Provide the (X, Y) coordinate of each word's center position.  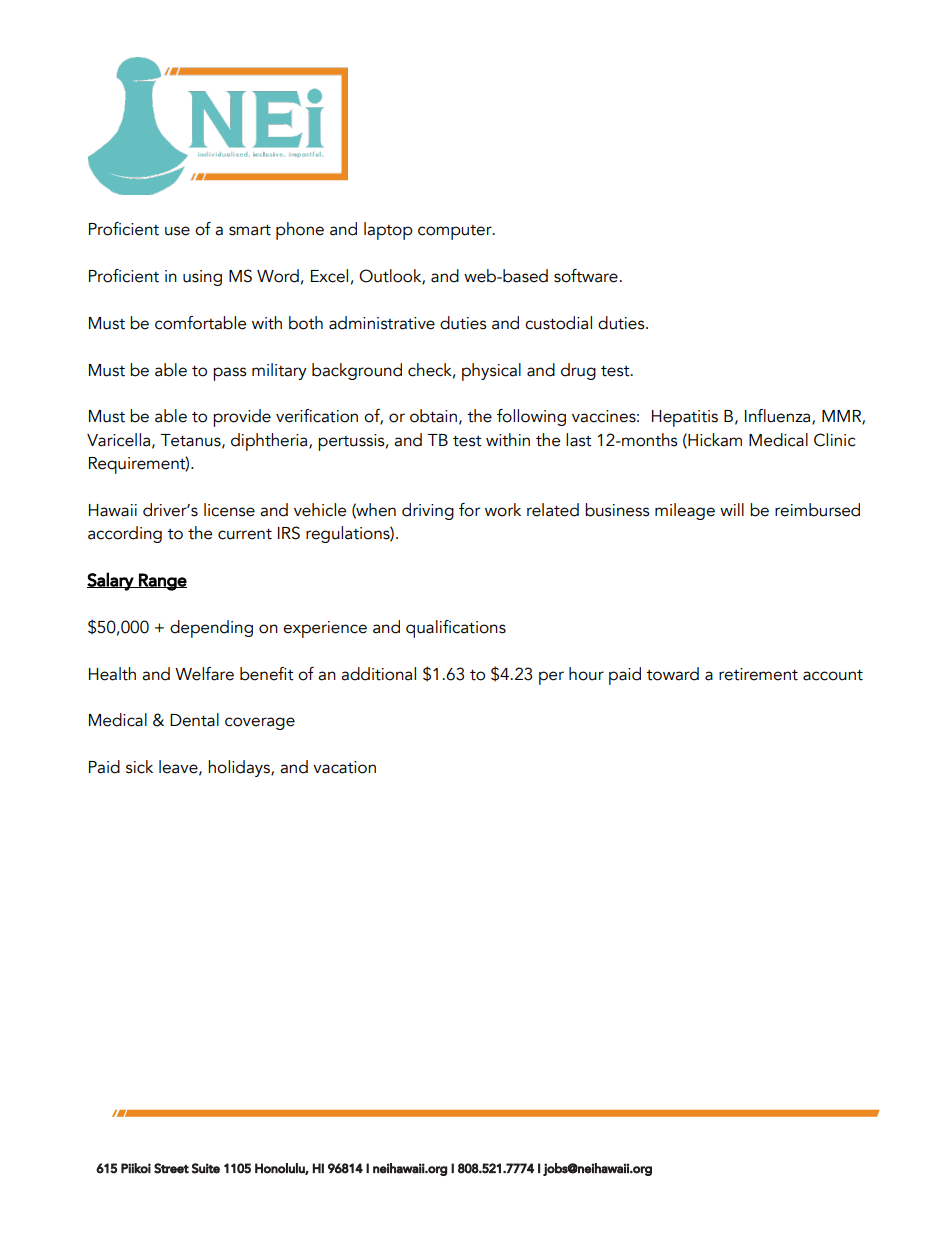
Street (171, 1168)
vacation (344, 767)
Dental (194, 720)
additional (378, 674)
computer (456, 232)
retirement (758, 674)
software (586, 276)
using (202, 278)
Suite (206, 1168)
